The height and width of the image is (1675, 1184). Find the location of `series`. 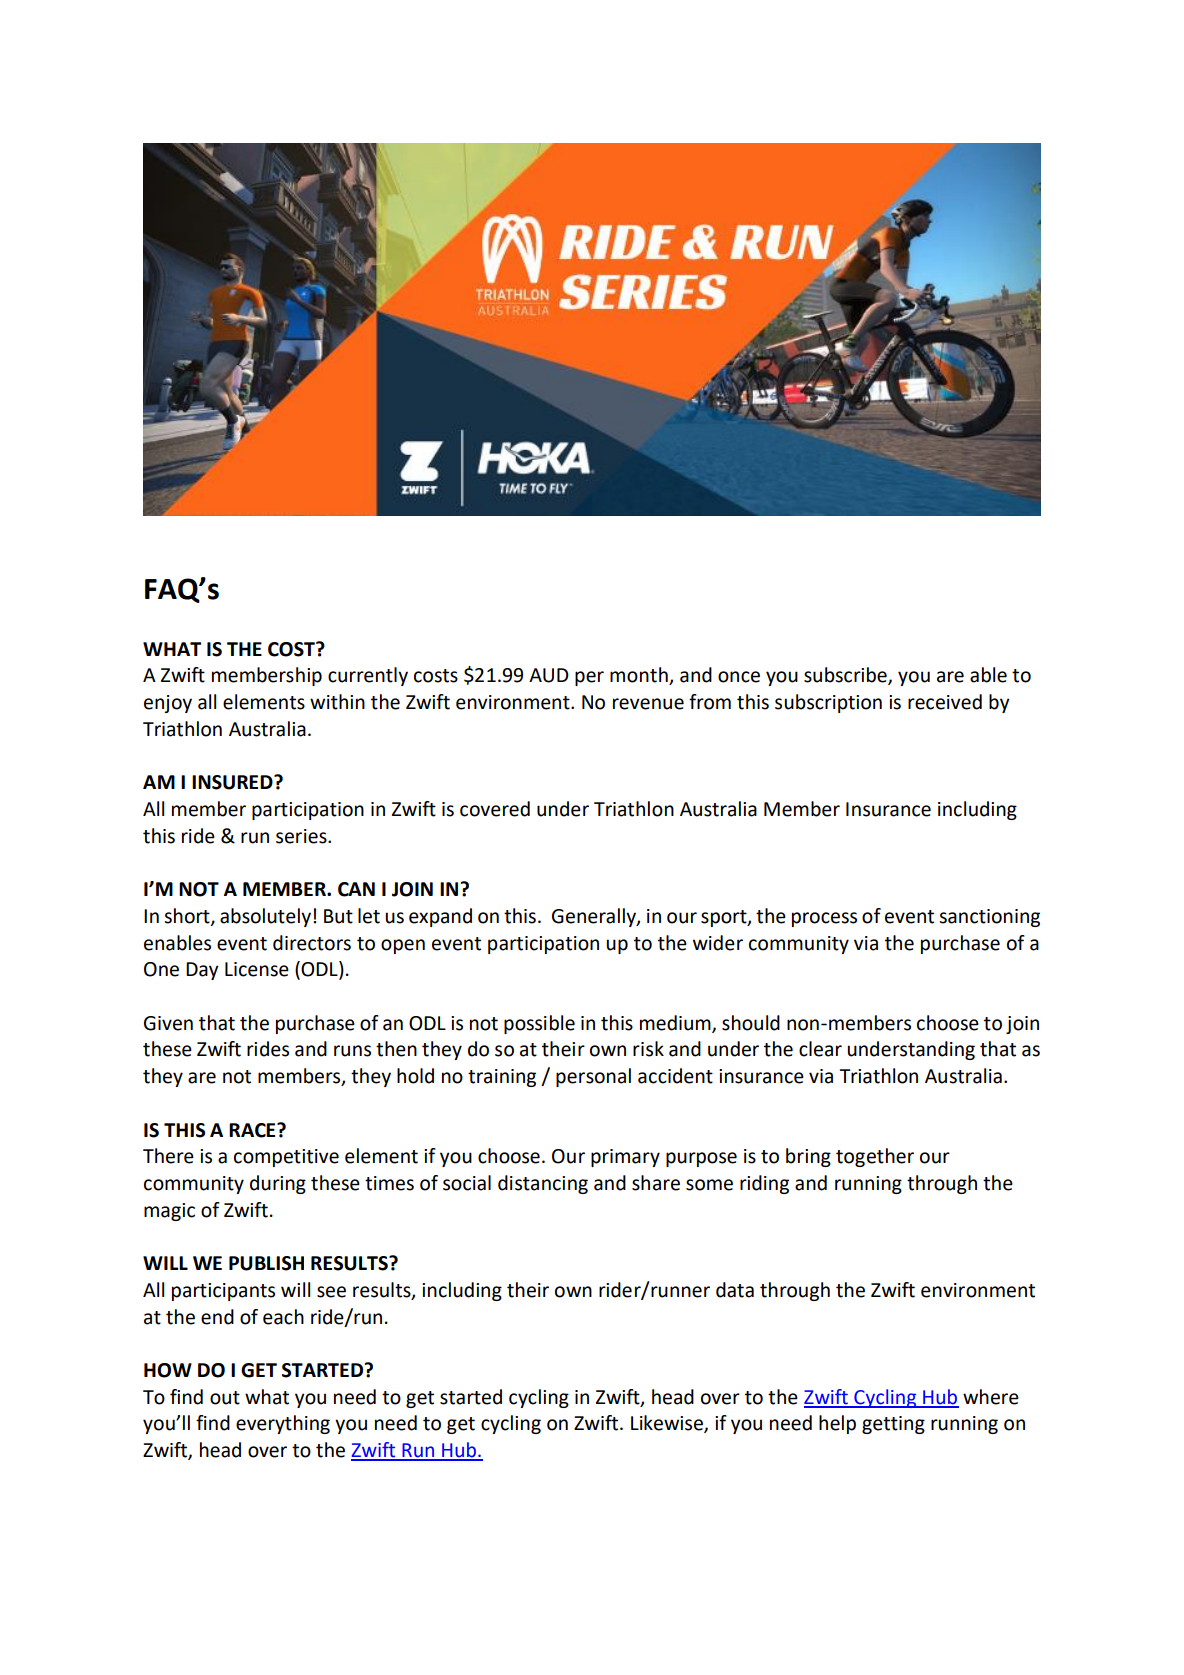

series is located at coordinates (302, 836).
